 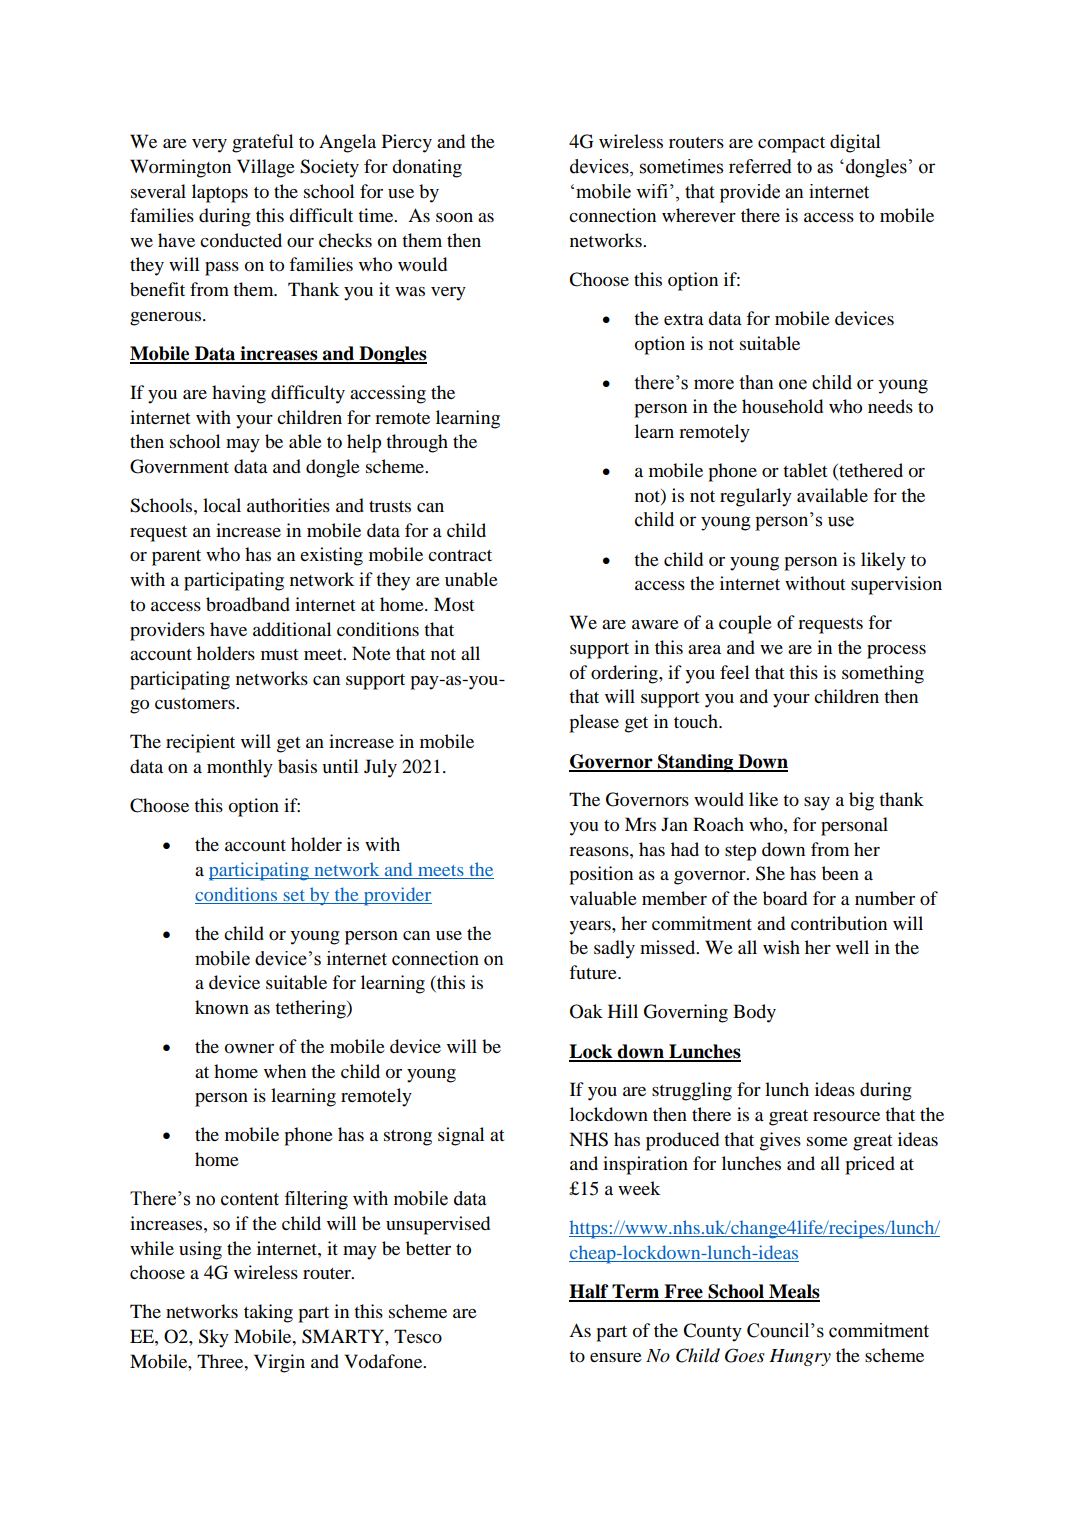 I want to click on wish, so click(x=781, y=947).
